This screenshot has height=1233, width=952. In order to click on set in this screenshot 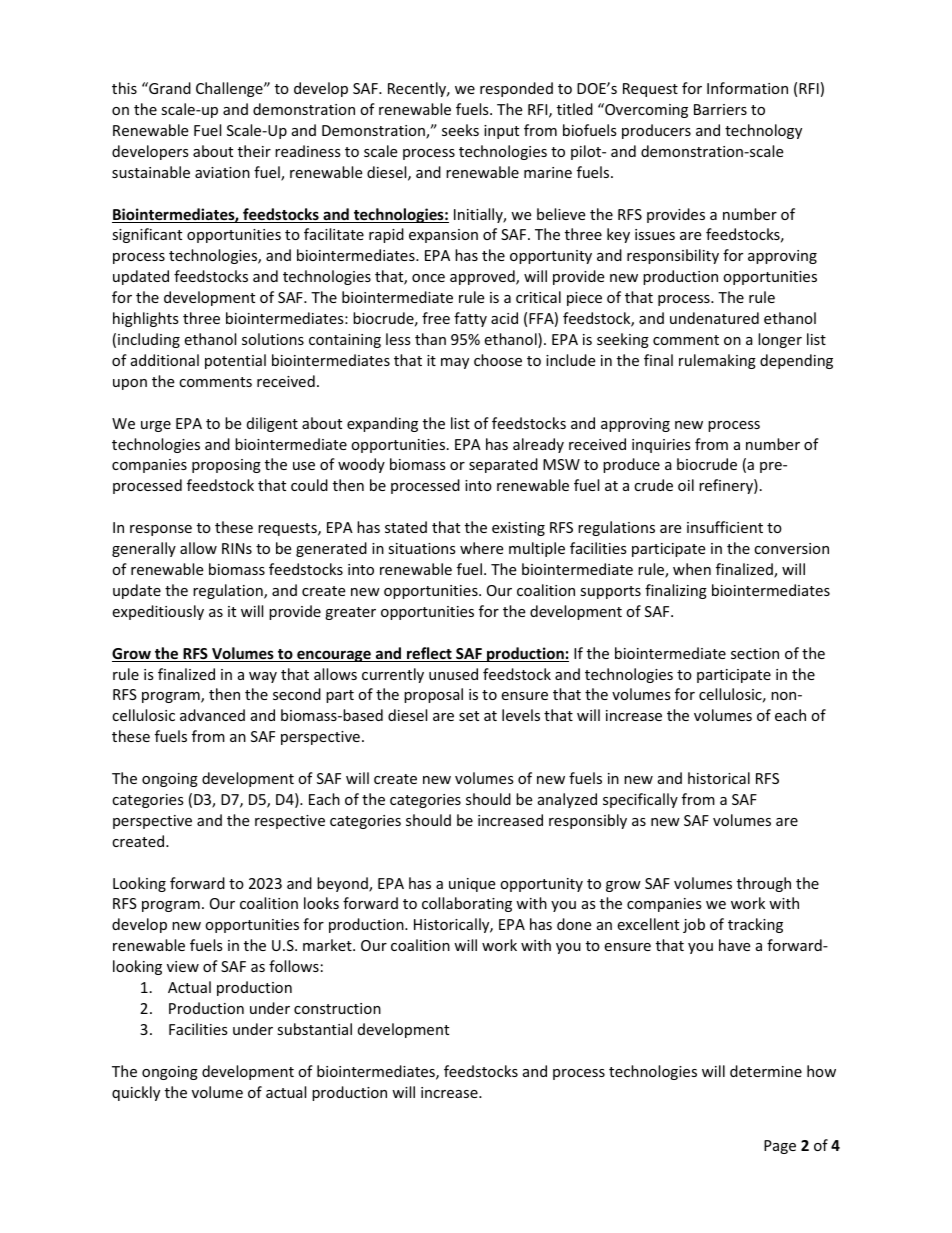, I will do `click(469, 716)`.
